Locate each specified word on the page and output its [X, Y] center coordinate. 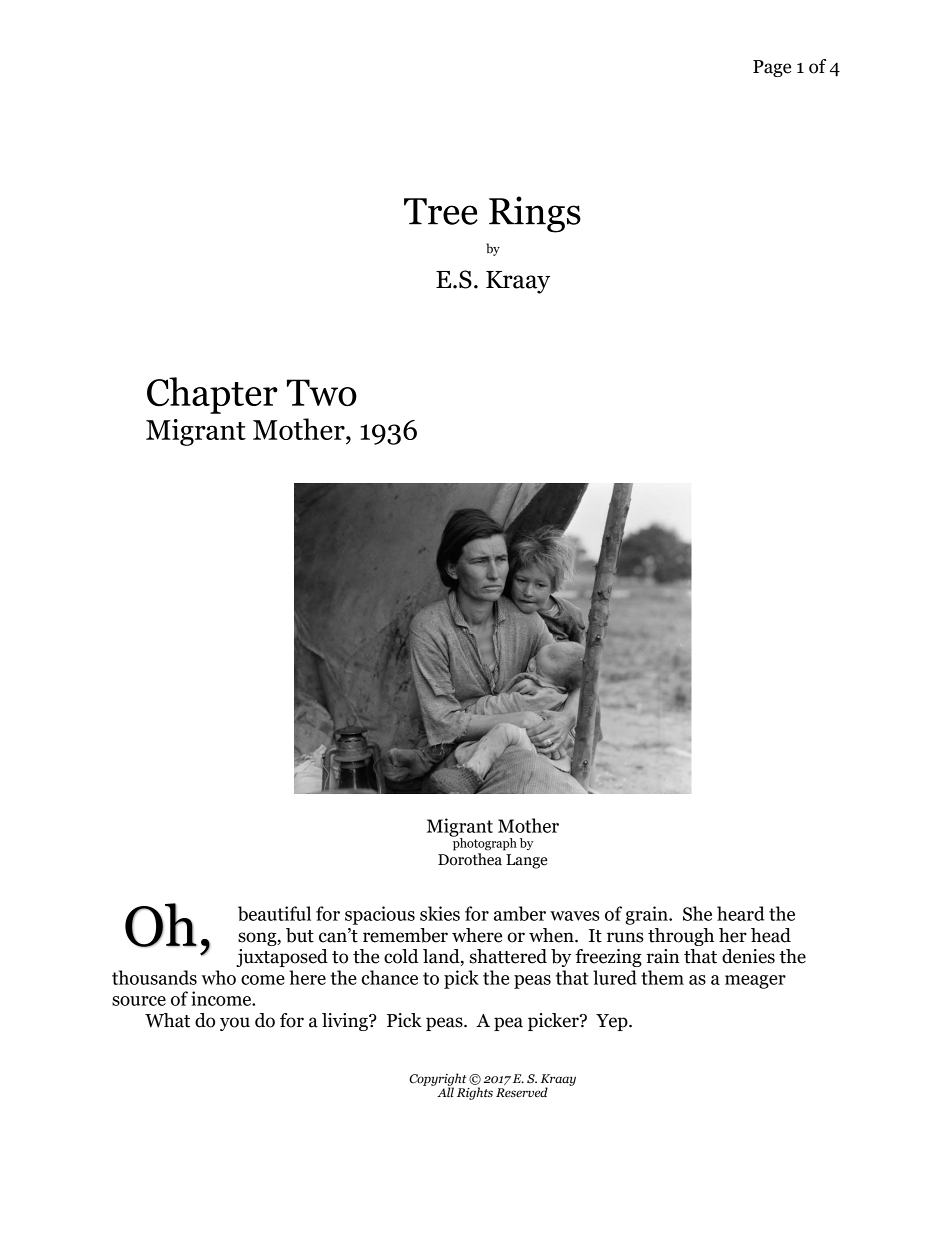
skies [440, 913]
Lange [526, 861]
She [697, 913]
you [235, 1024]
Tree [441, 211]
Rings [535, 214]
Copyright [438, 1080]
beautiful [274, 913]
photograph [484, 843]
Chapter [212, 395]
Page [772, 68]
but [300, 935]
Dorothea [470, 859]
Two [322, 392]
